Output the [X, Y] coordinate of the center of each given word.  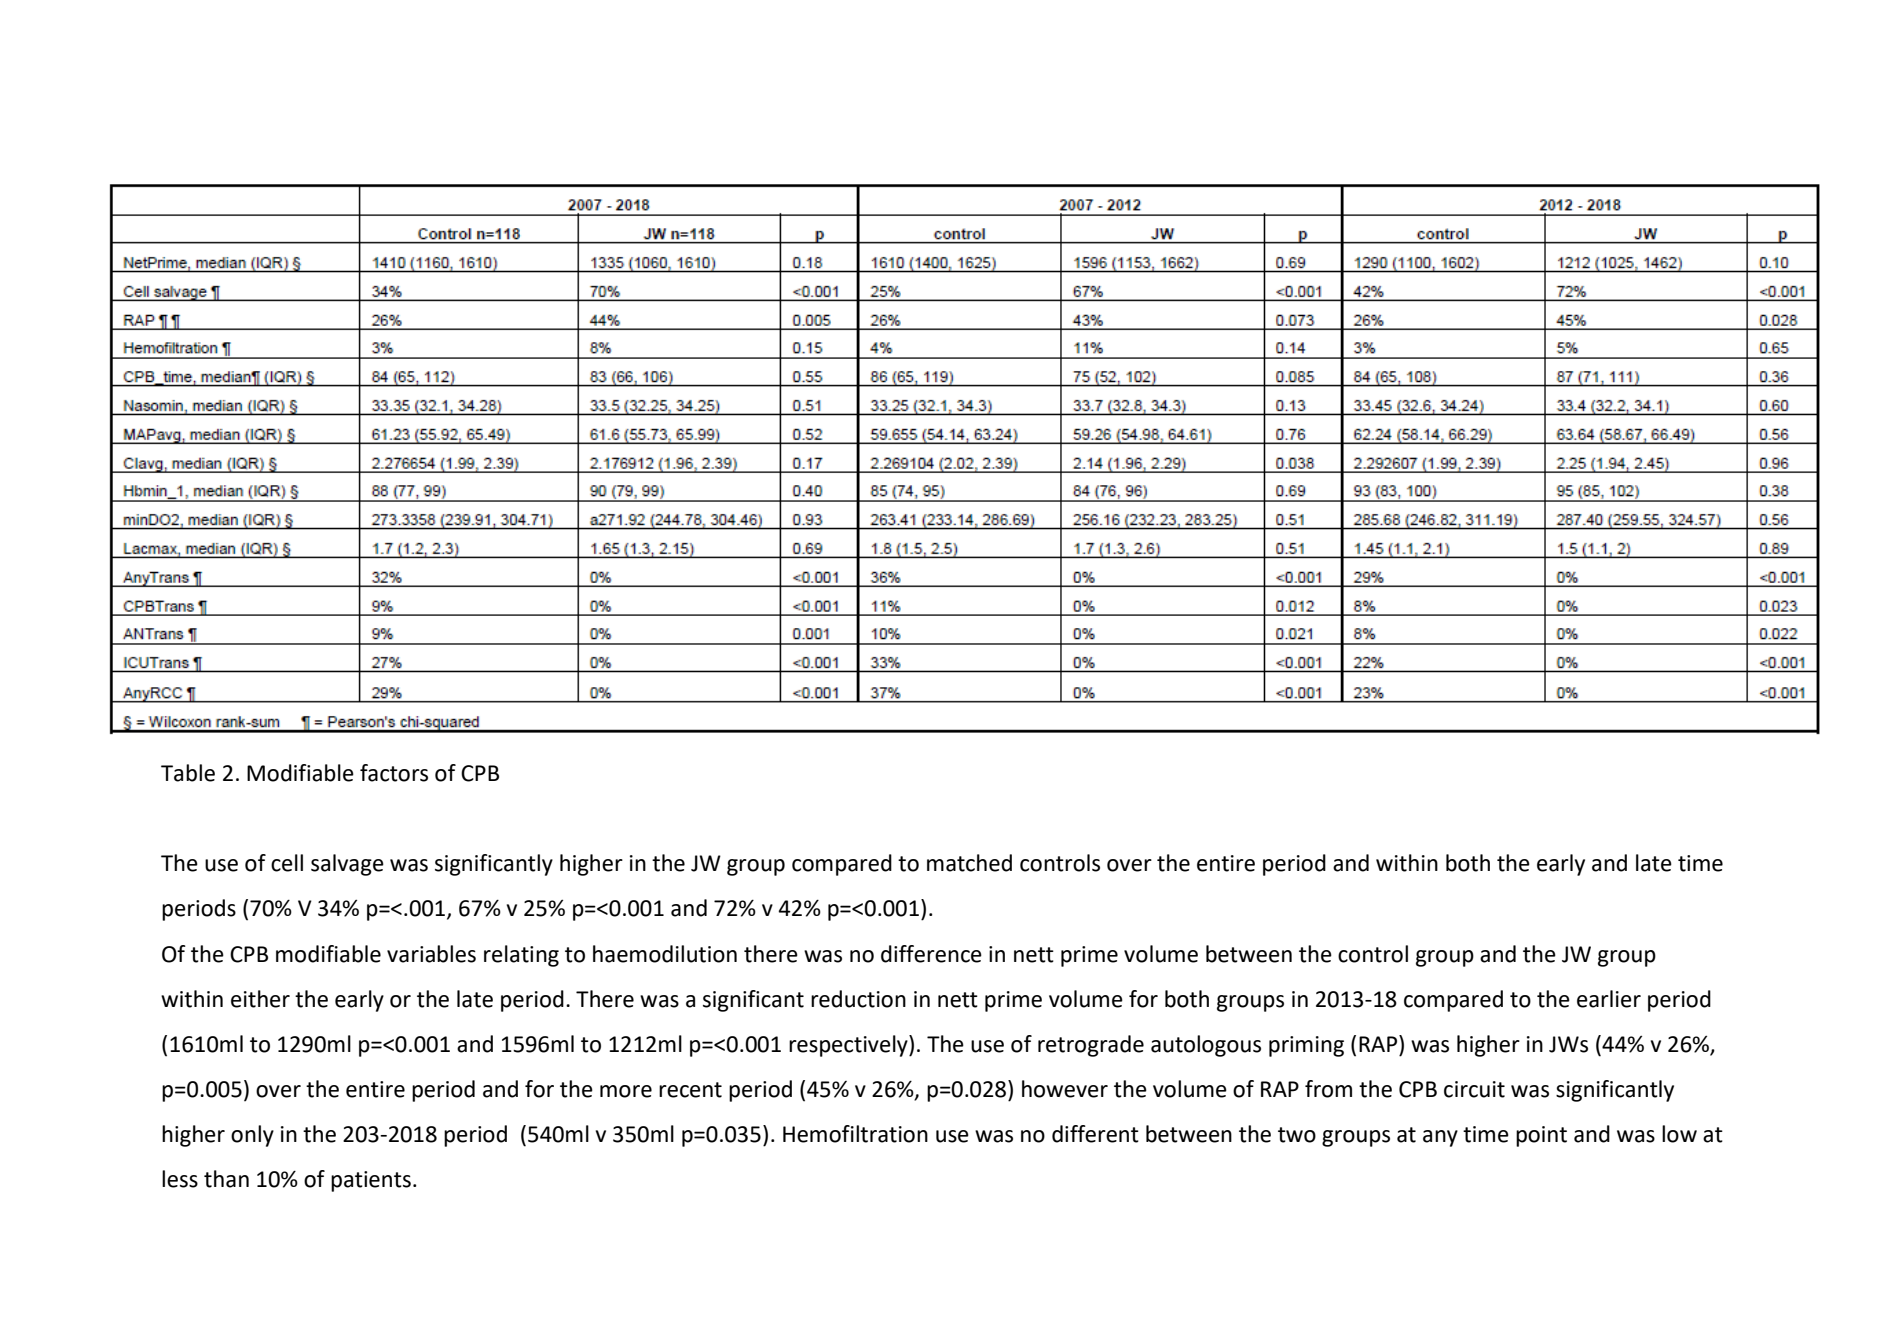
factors [394, 773]
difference [931, 954]
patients [371, 1181]
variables [431, 954]
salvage [347, 865]
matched [969, 863]
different [1095, 1134]
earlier [1609, 999]
